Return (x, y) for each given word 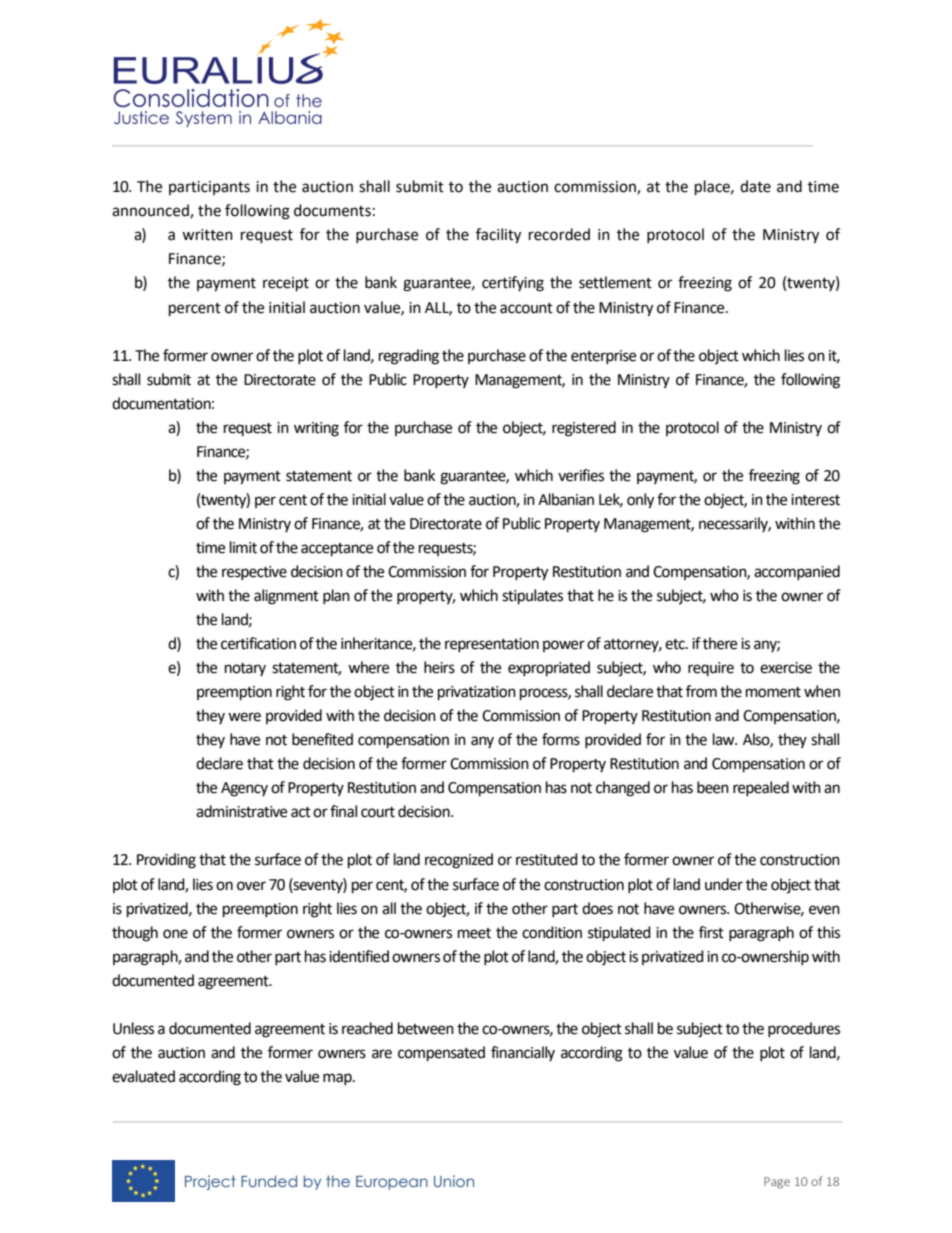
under (724, 884)
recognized (459, 861)
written (207, 235)
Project (210, 1182)
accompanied (797, 572)
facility (498, 236)
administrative (241, 811)
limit (243, 547)
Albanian (566, 499)
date (755, 186)
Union (454, 1181)
